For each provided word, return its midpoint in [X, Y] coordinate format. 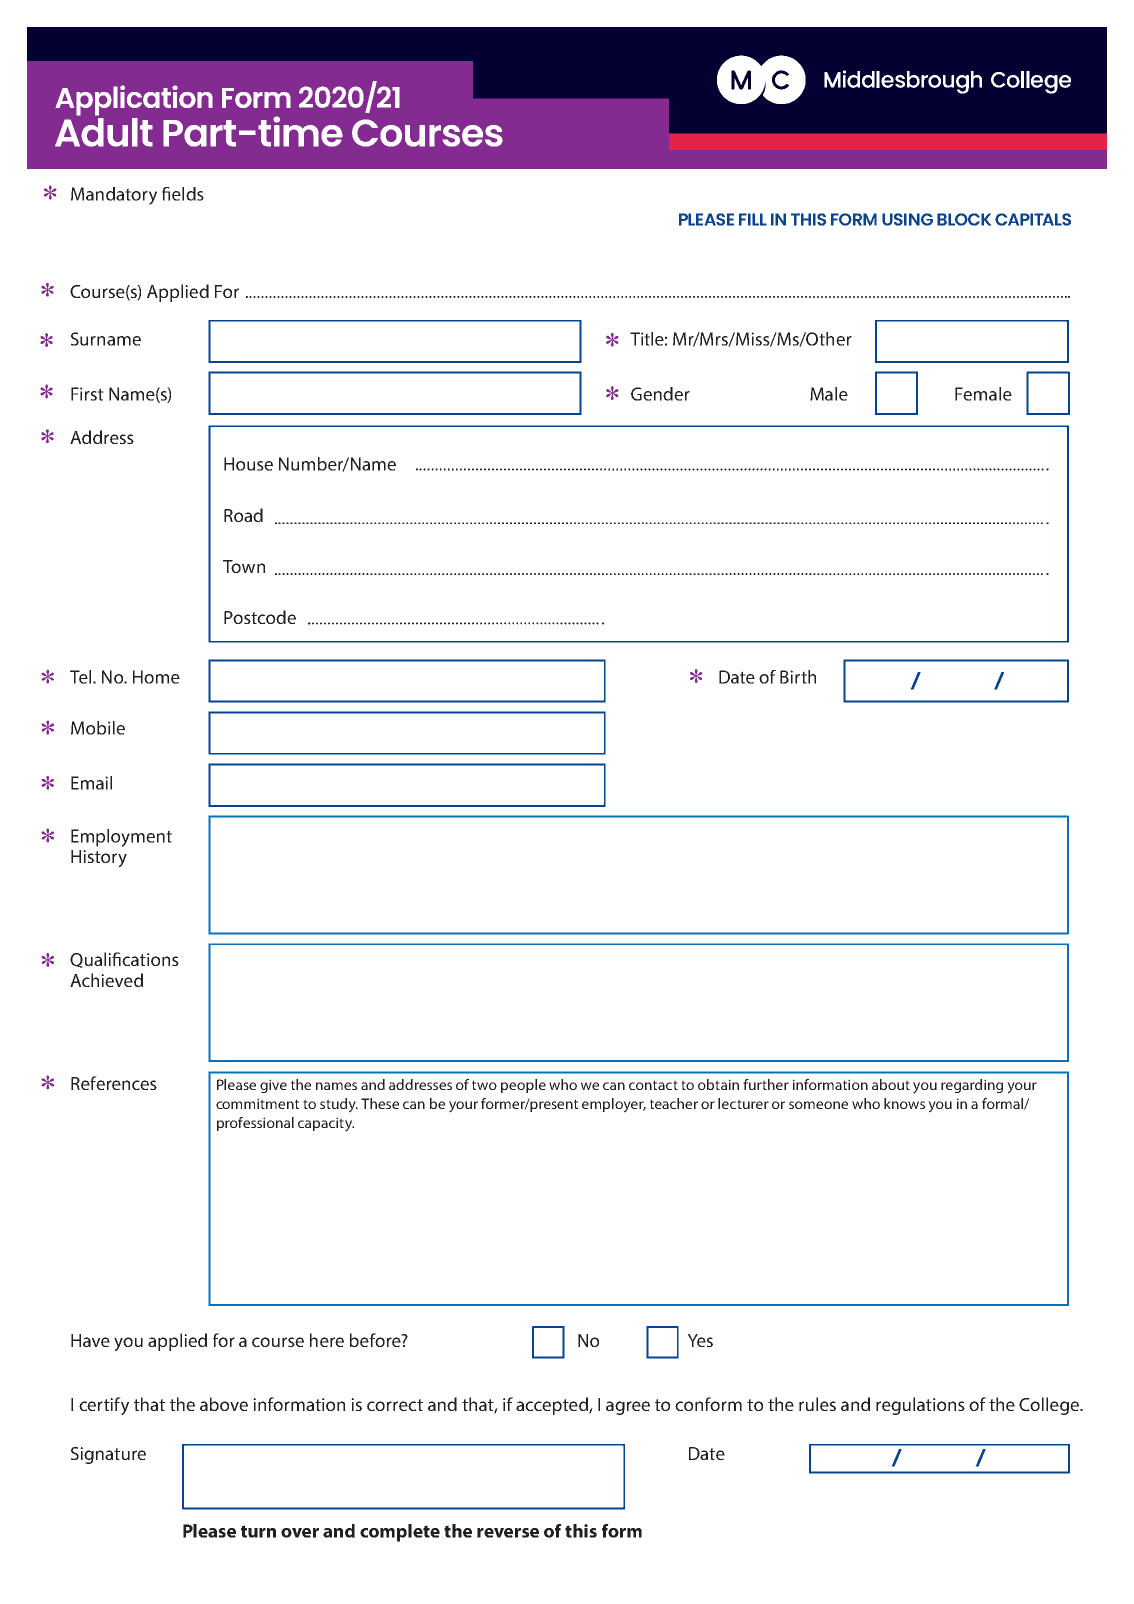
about [891, 1084]
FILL [753, 219]
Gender [660, 394]
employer [614, 1105]
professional [255, 1124]
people [523, 1086]
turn [258, 1531]
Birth [798, 677]
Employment [121, 838]
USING [907, 219]
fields [183, 194]
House [248, 464]
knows [904, 1103]
